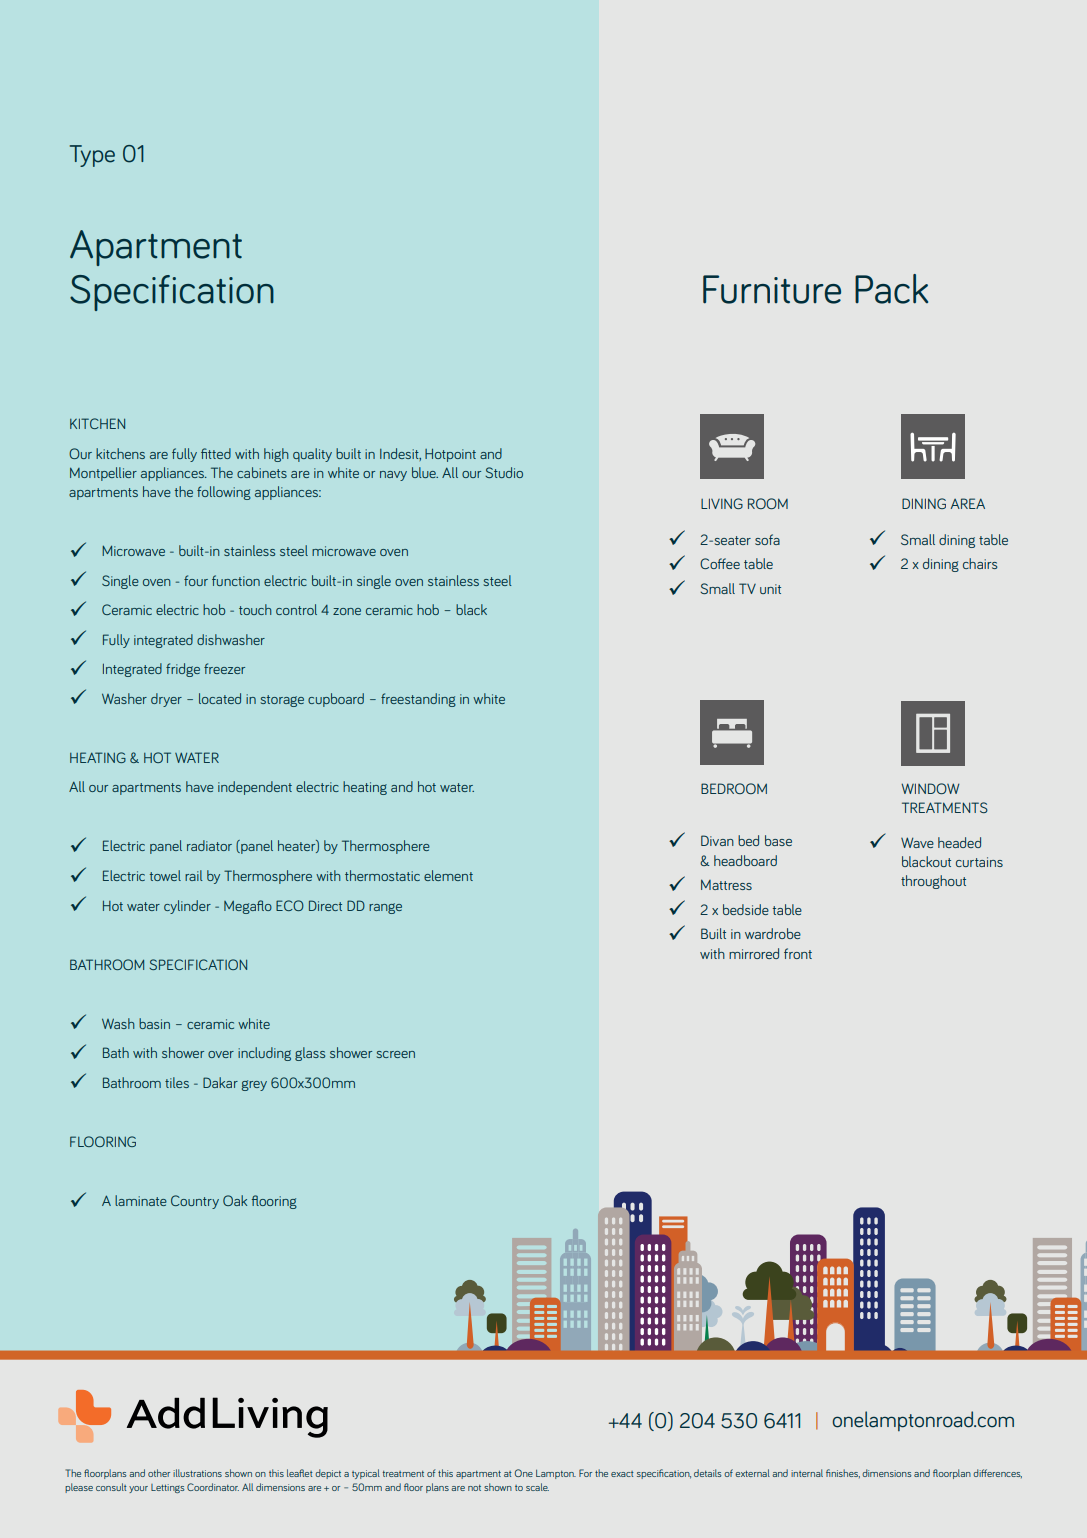  Describe the element at coordinates (891, 289) in the screenshot. I see `Pack` at that location.
